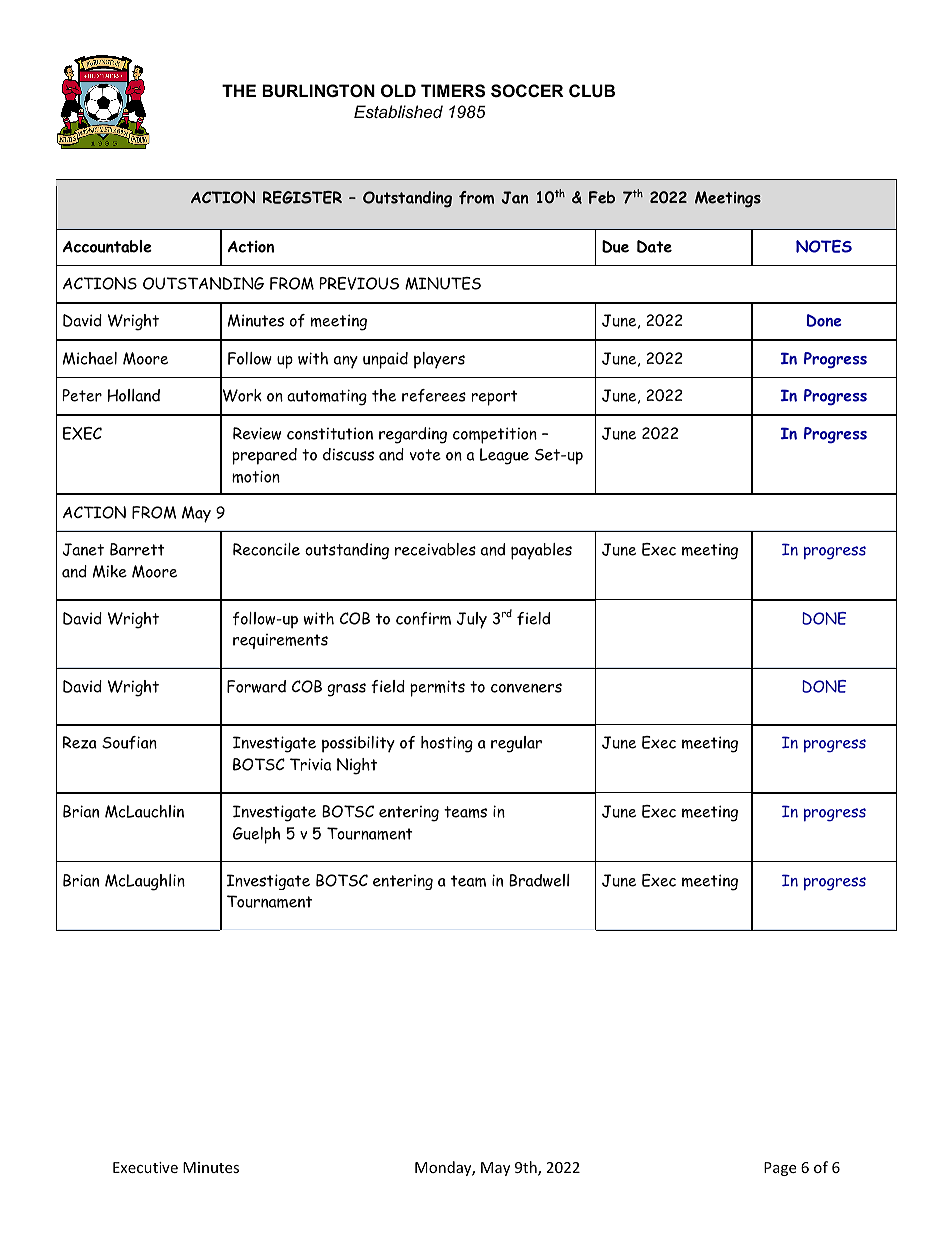 Image resolution: width=952 pixels, height=1233 pixels. What do you see at coordinates (516, 744) in the image?
I see `regular` at bounding box center [516, 744].
